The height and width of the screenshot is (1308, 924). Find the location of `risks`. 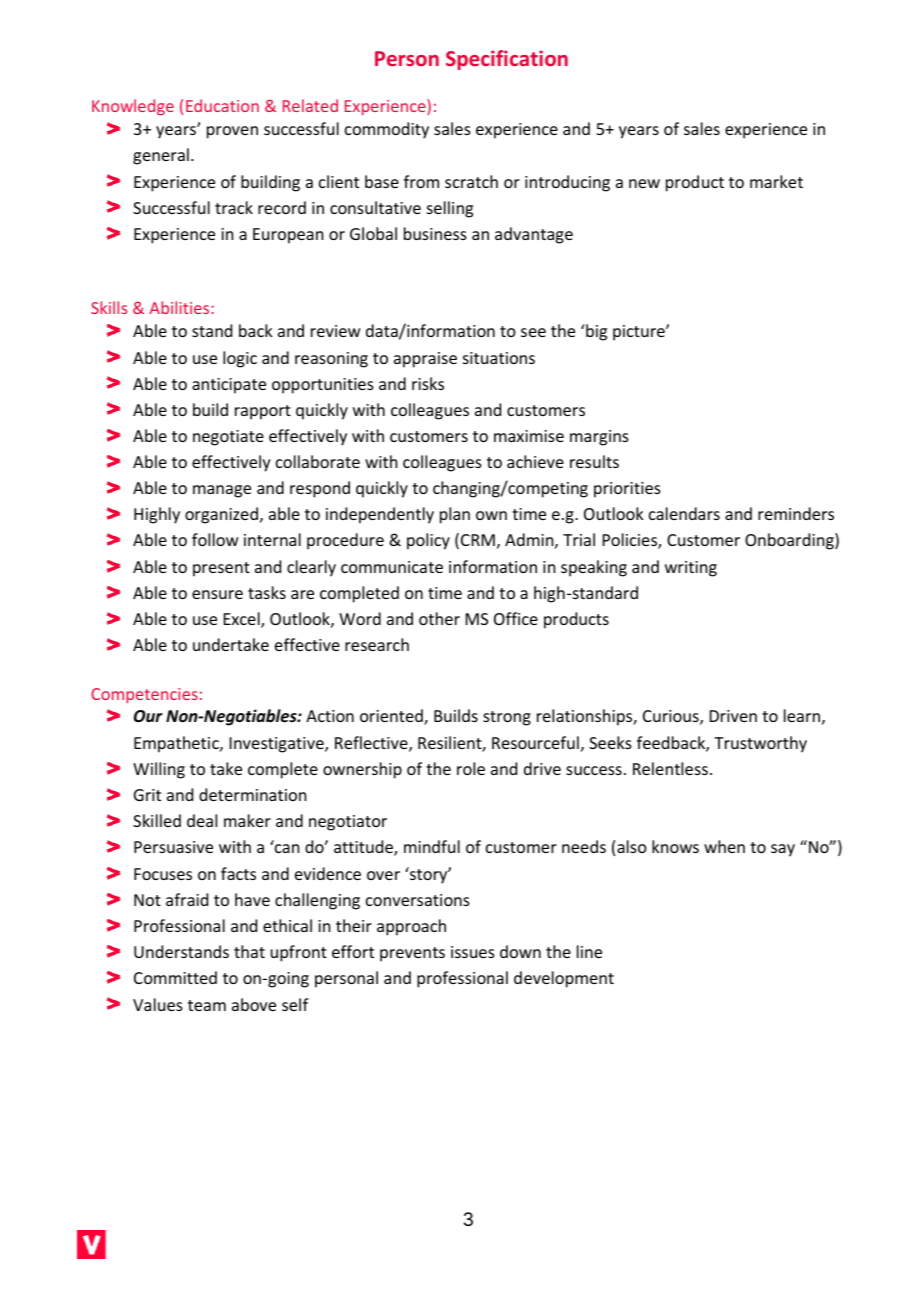

risks is located at coordinates (428, 383).
